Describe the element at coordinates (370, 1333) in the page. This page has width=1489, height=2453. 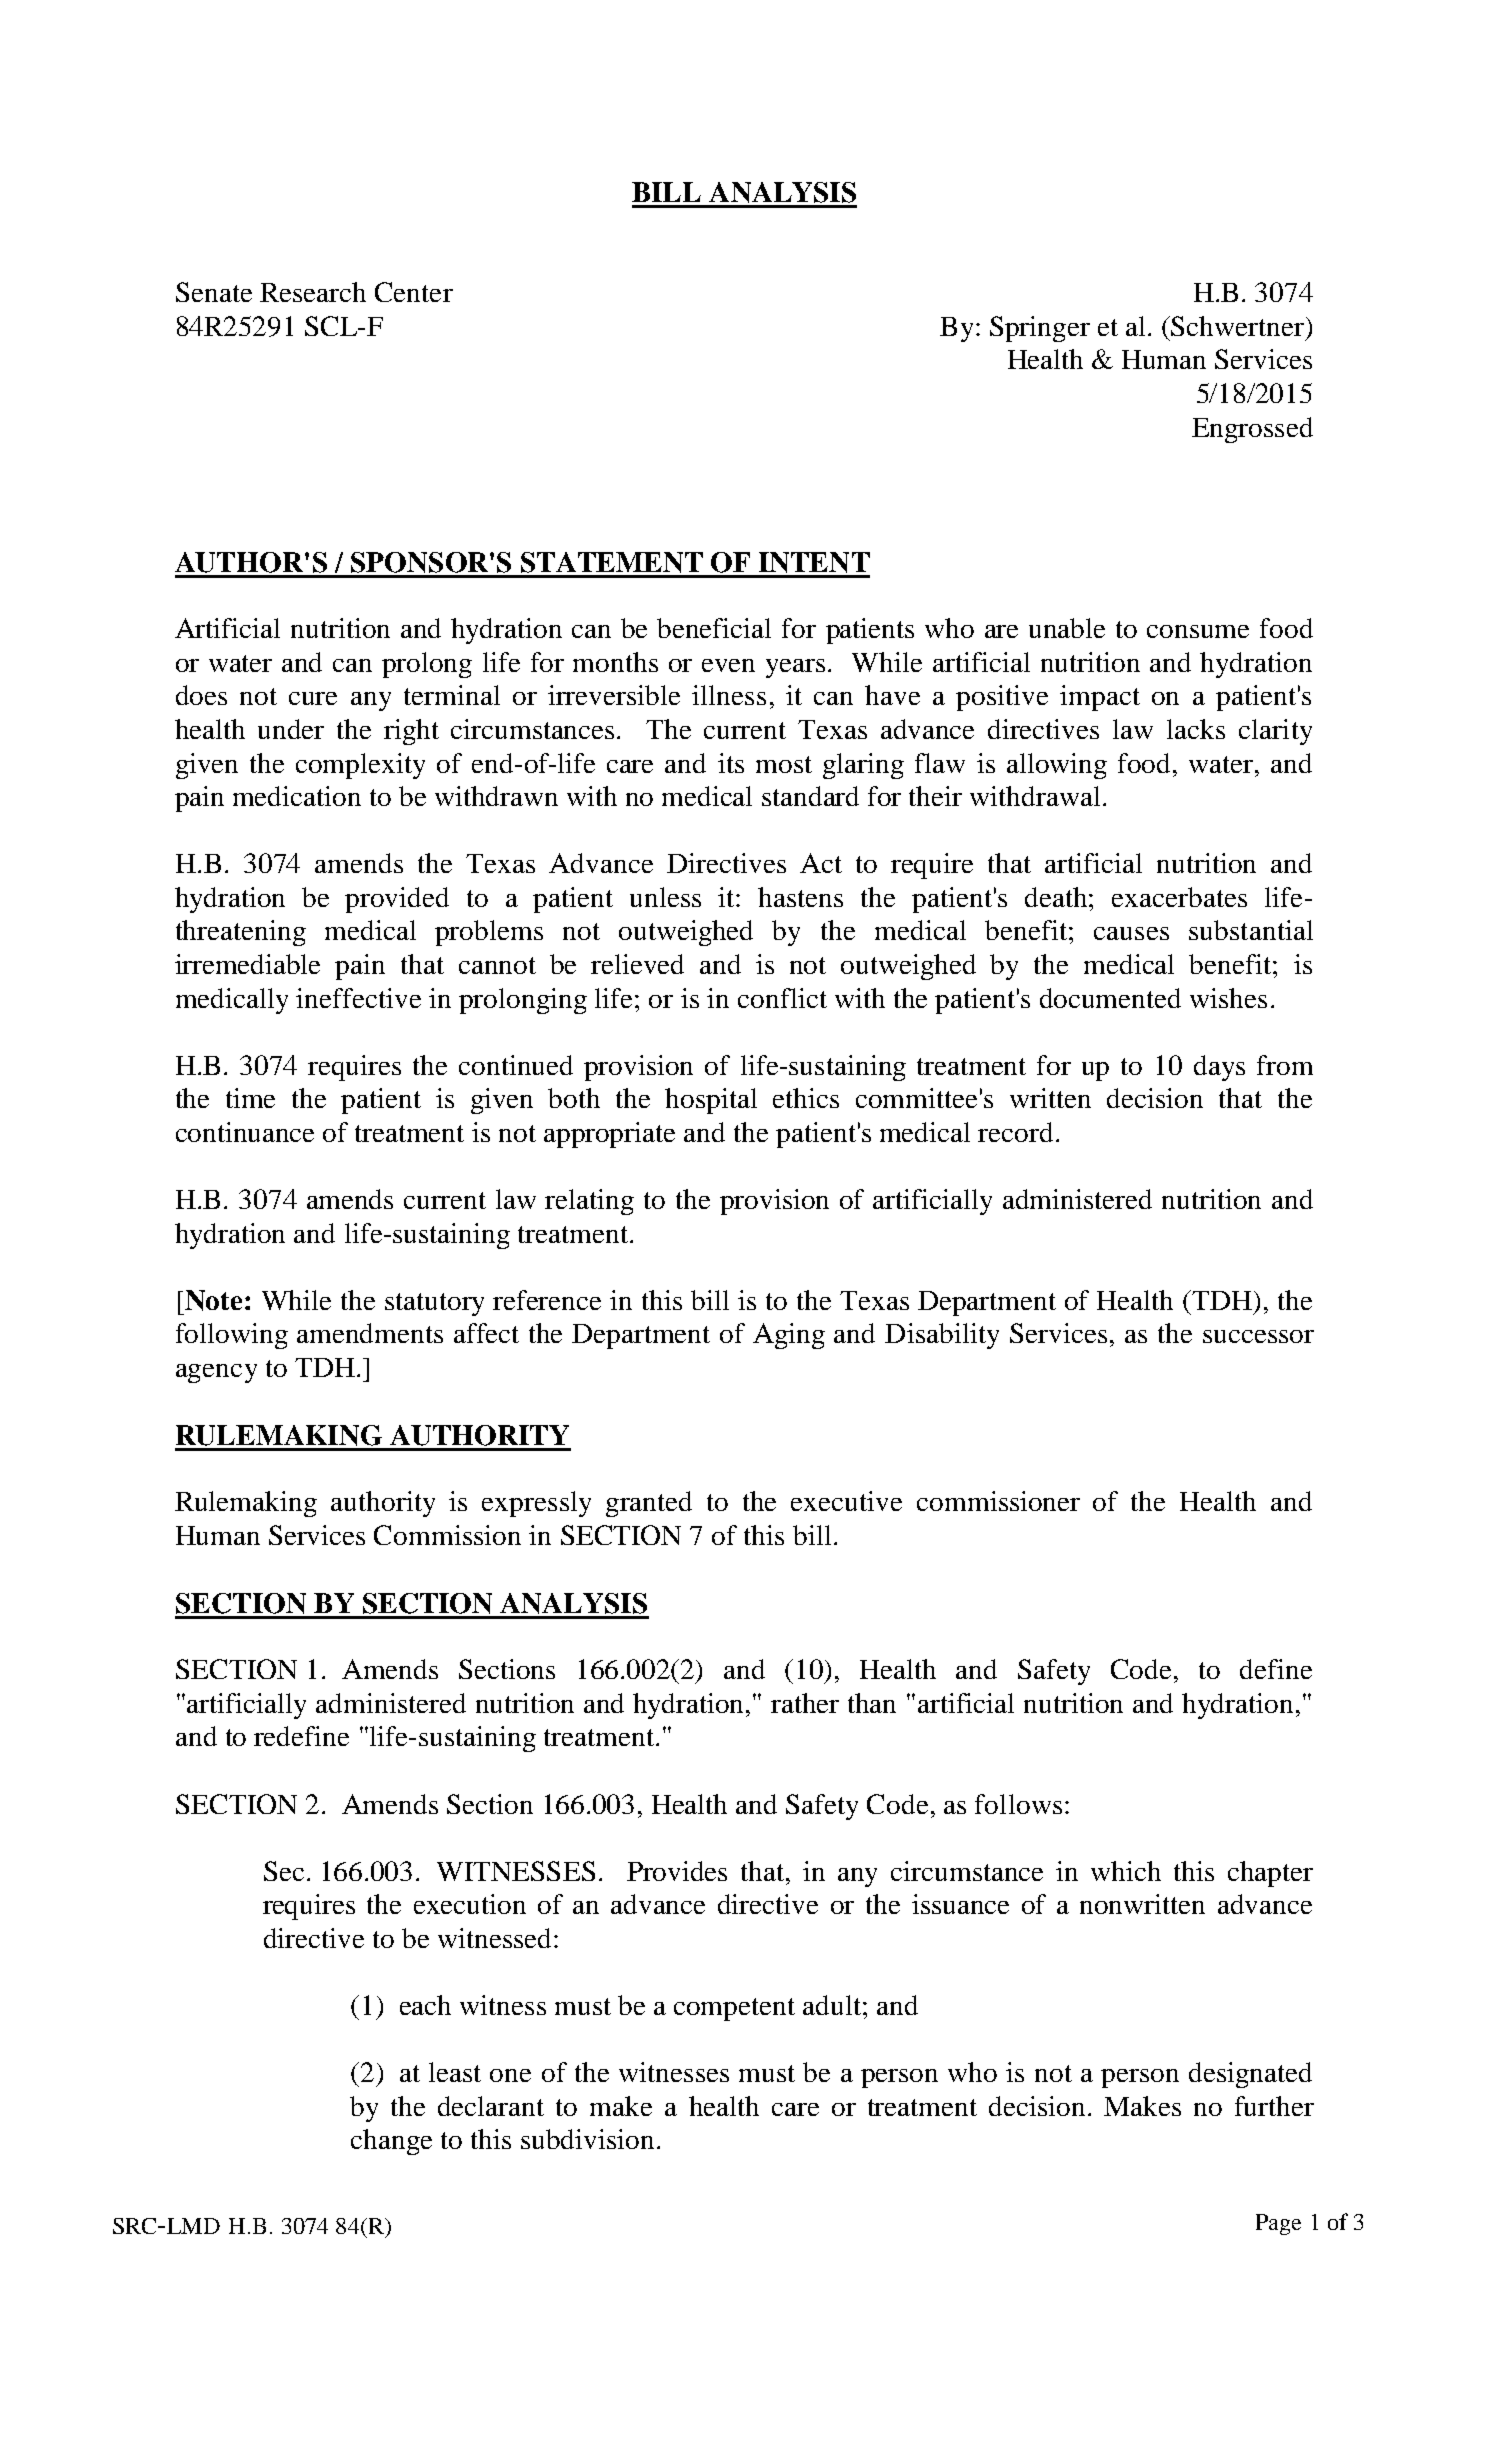
I see `amendments` at that location.
